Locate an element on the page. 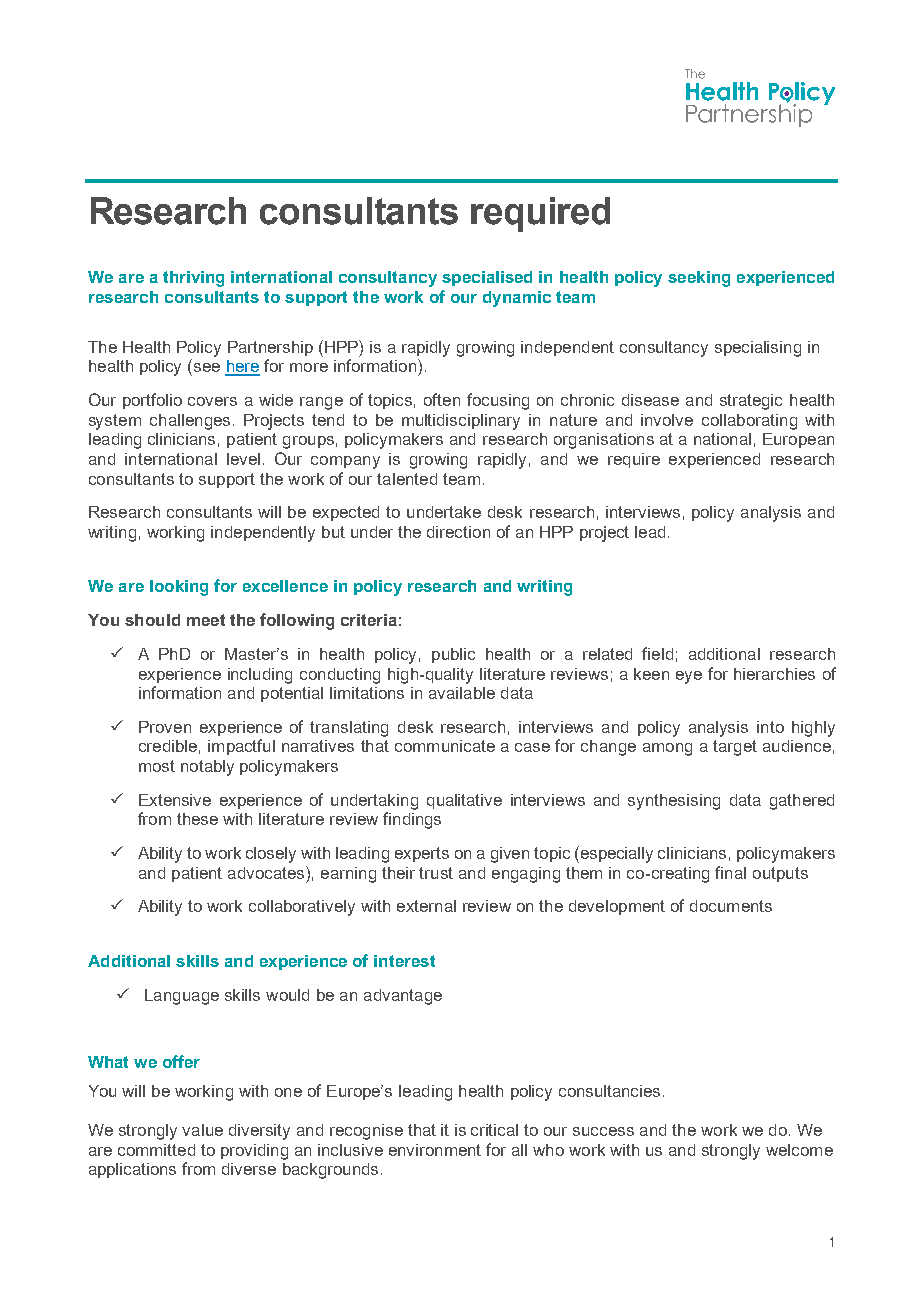 The height and width of the page is (1308, 924). direction is located at coordinates (458, 532).
